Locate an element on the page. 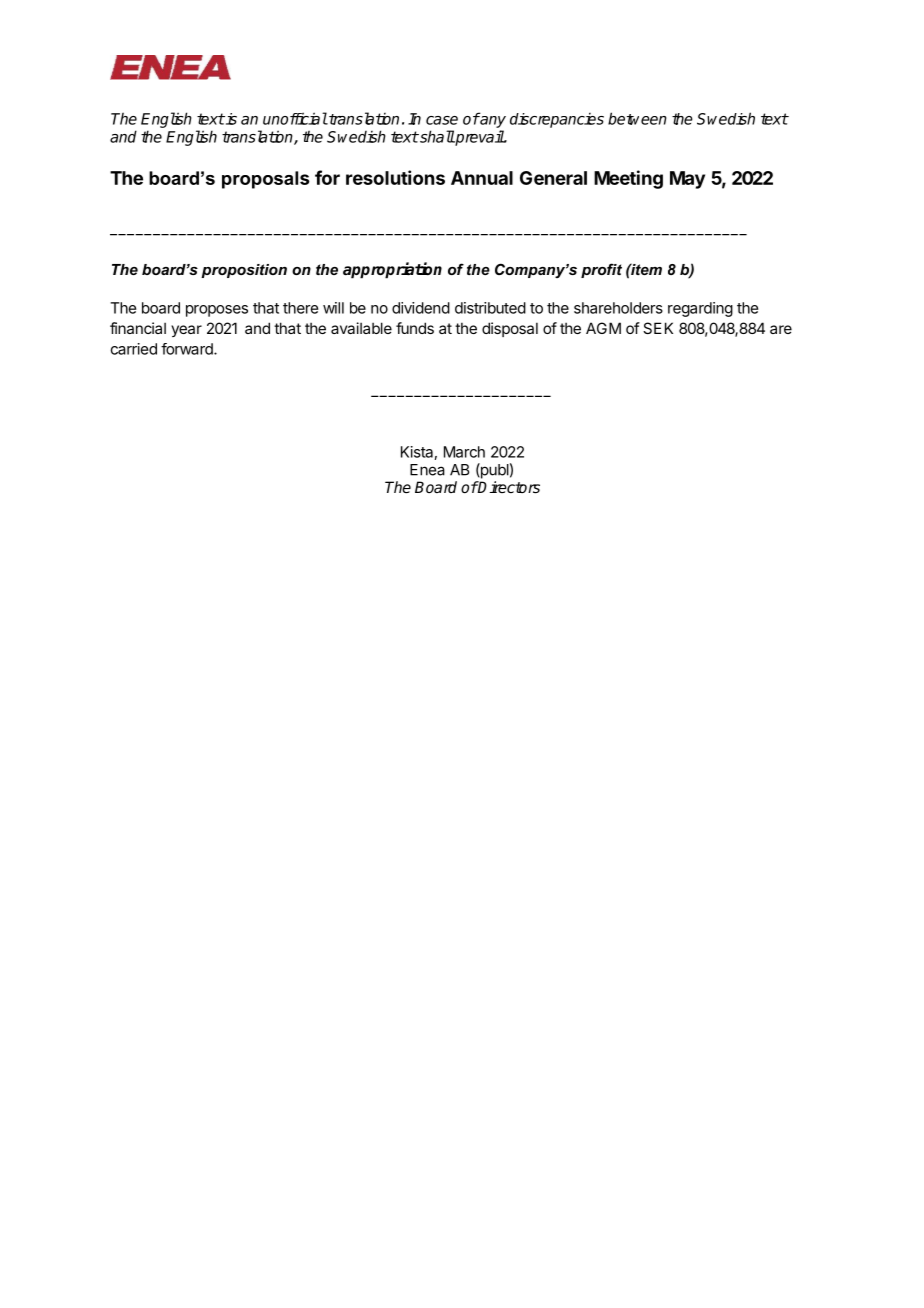 The width and height of the document is (924, 1308). proposition is located at coordinates (244, 271).
